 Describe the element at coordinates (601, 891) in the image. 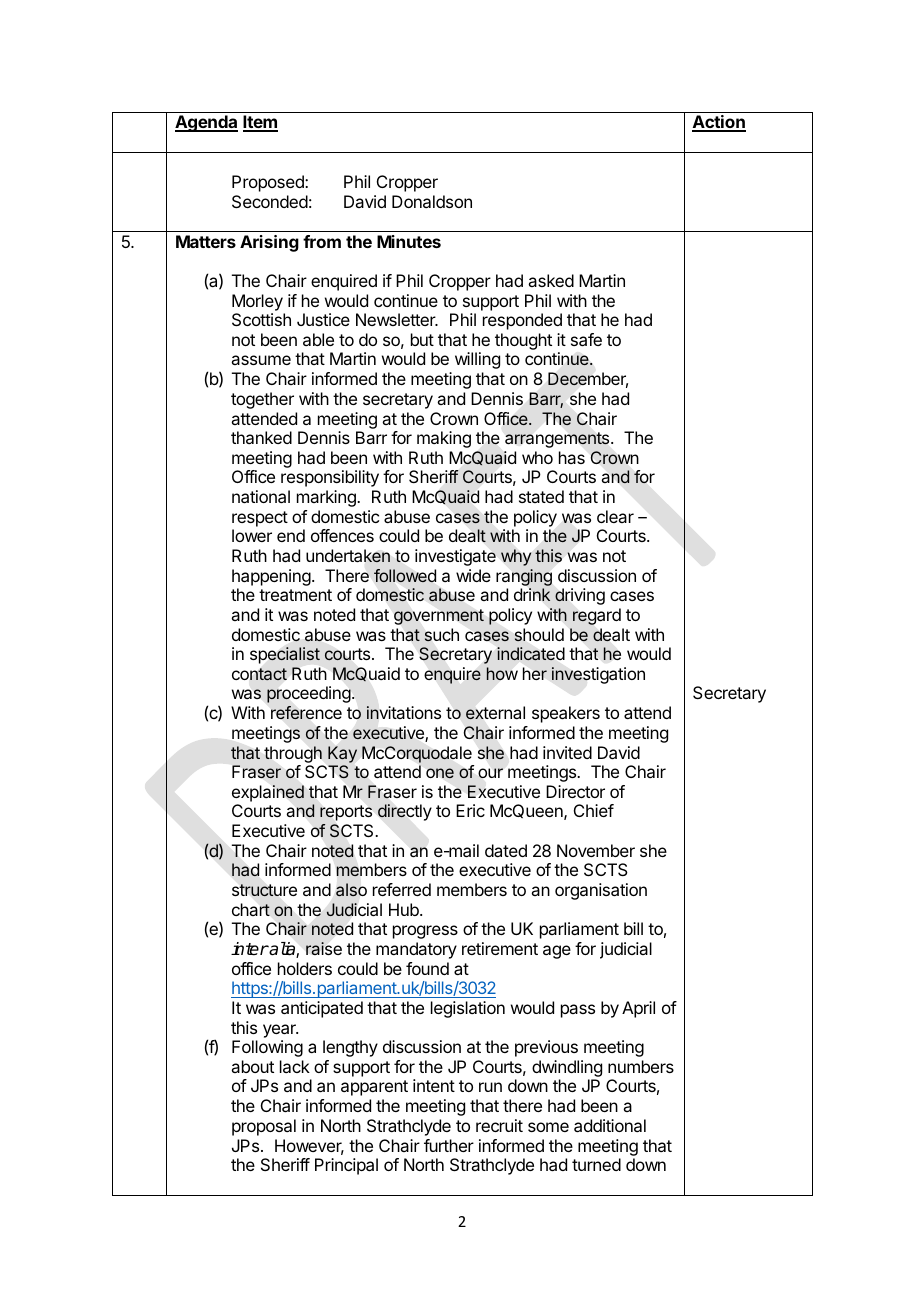

I see `organisation` at that location.
